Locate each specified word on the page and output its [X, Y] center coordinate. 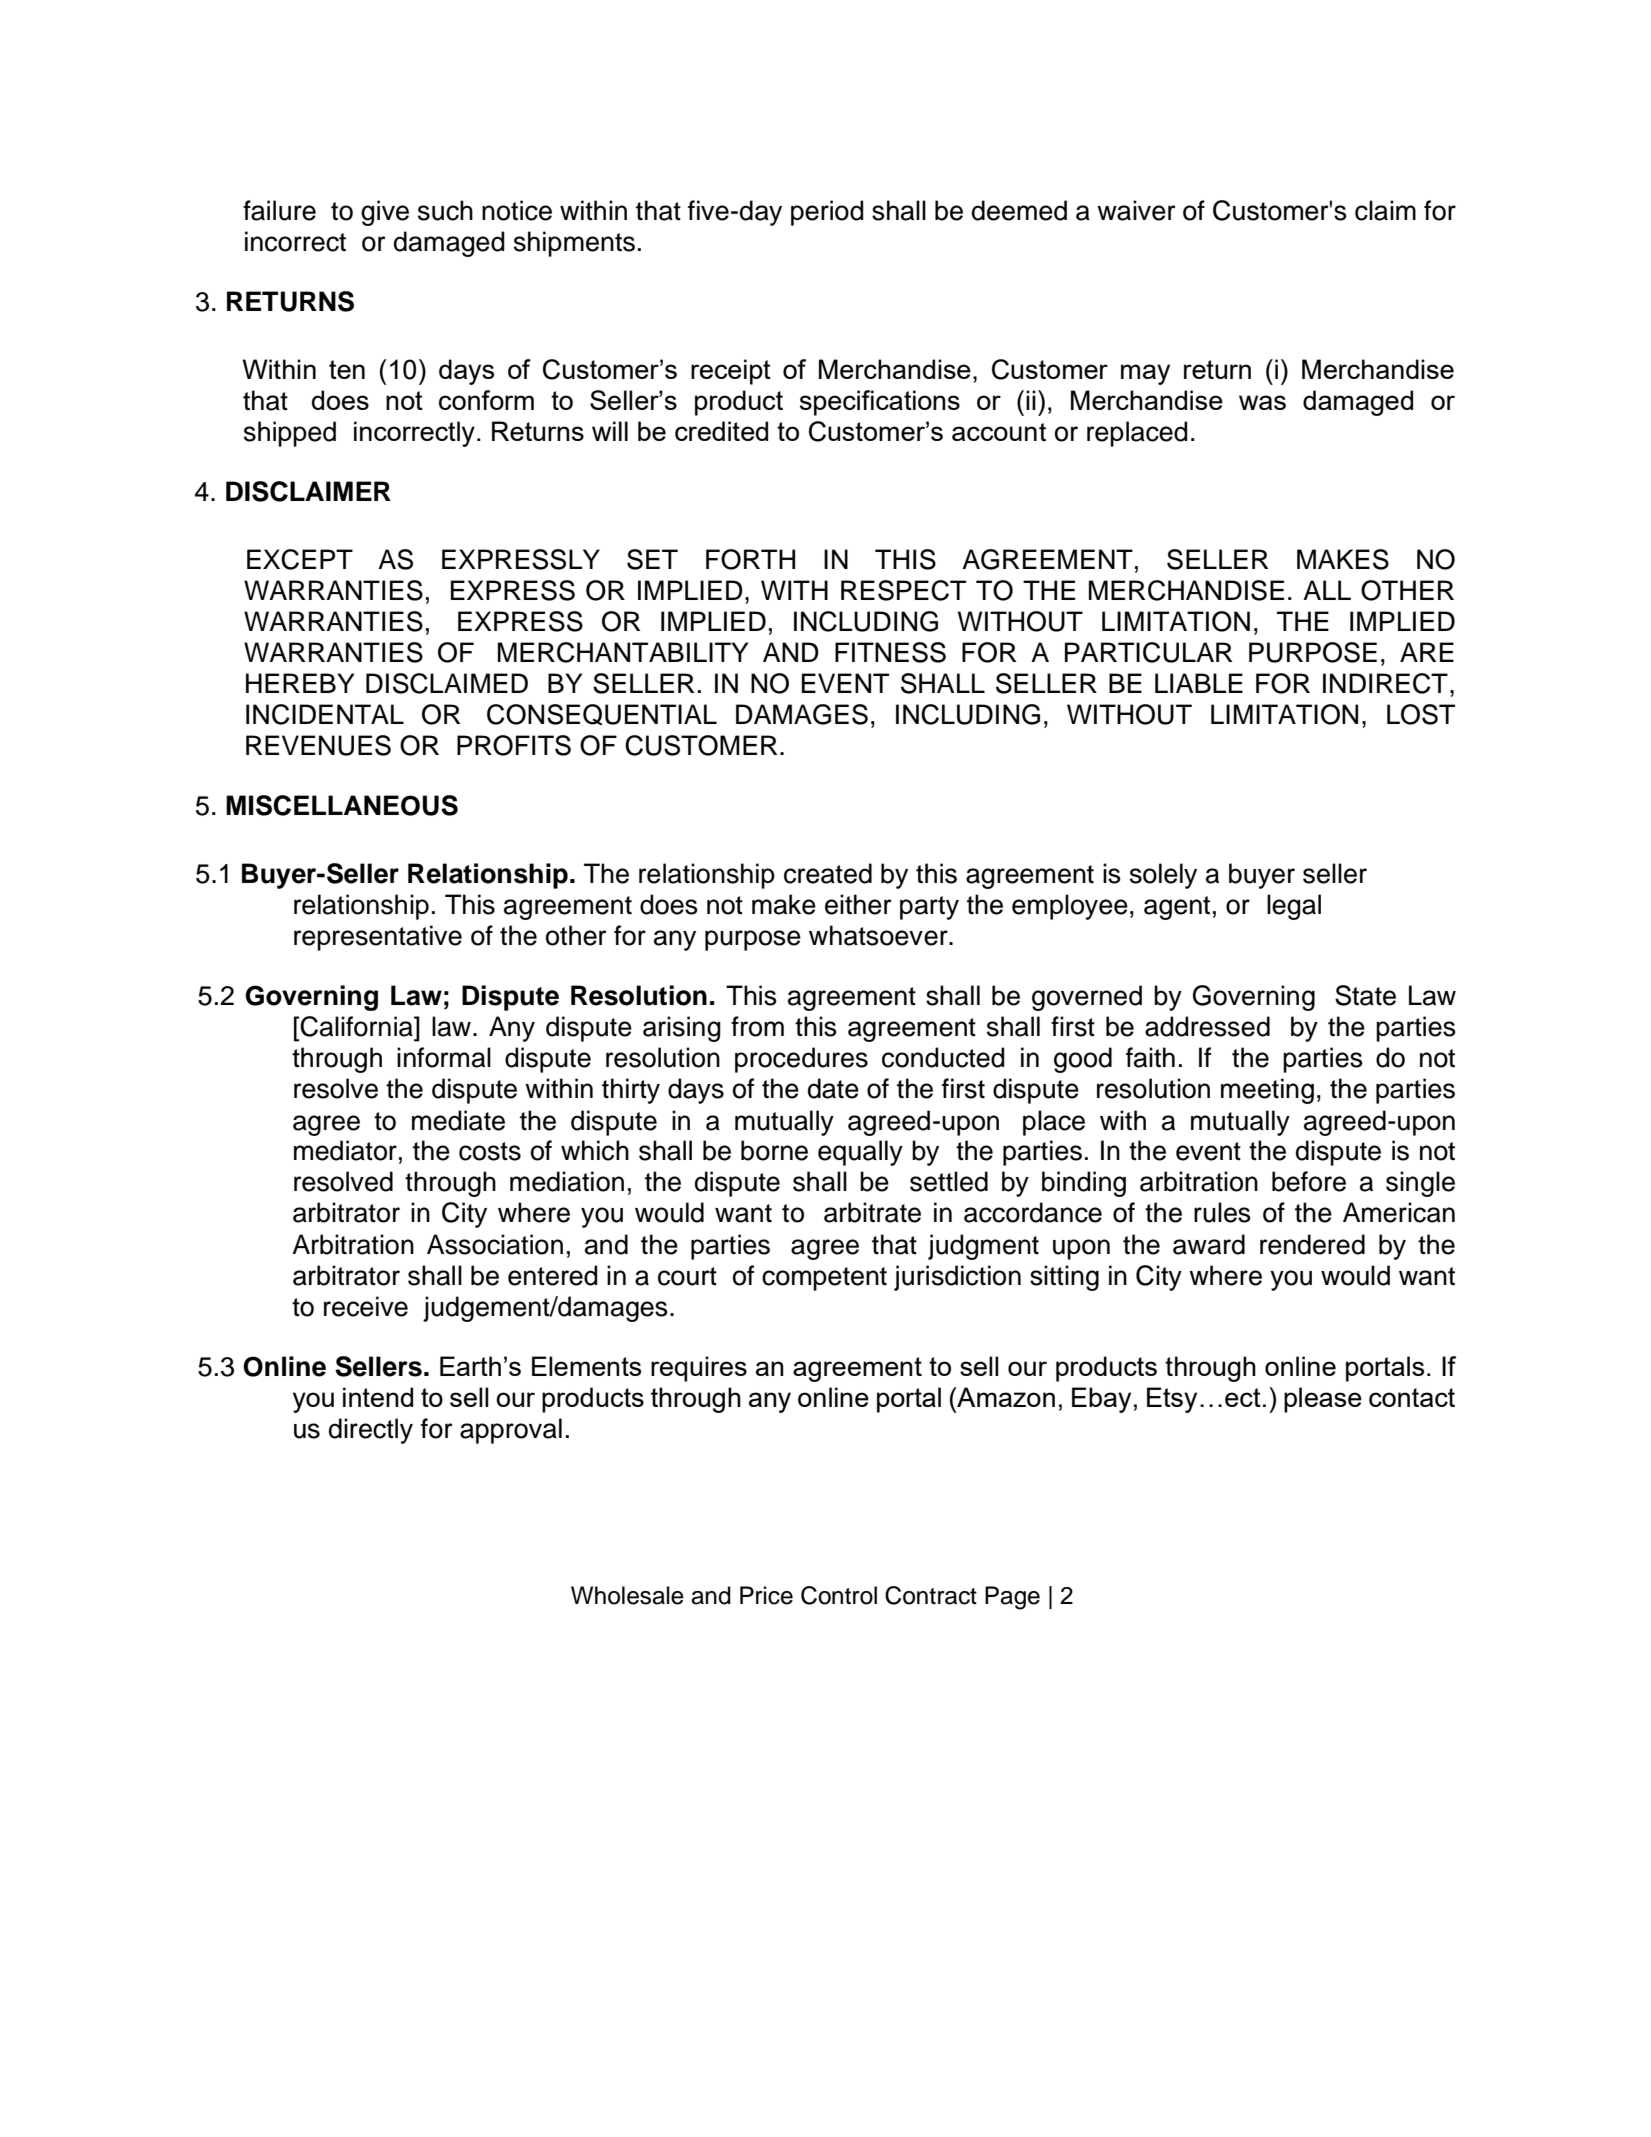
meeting [1267, 1091]
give [385, 213]
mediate [458, 1120]
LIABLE [1199, 683]
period [827, 213]
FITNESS [890, 652]
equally [860, 1153]
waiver [1136, 210]
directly [371, 1431]
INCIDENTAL [325, 714]
